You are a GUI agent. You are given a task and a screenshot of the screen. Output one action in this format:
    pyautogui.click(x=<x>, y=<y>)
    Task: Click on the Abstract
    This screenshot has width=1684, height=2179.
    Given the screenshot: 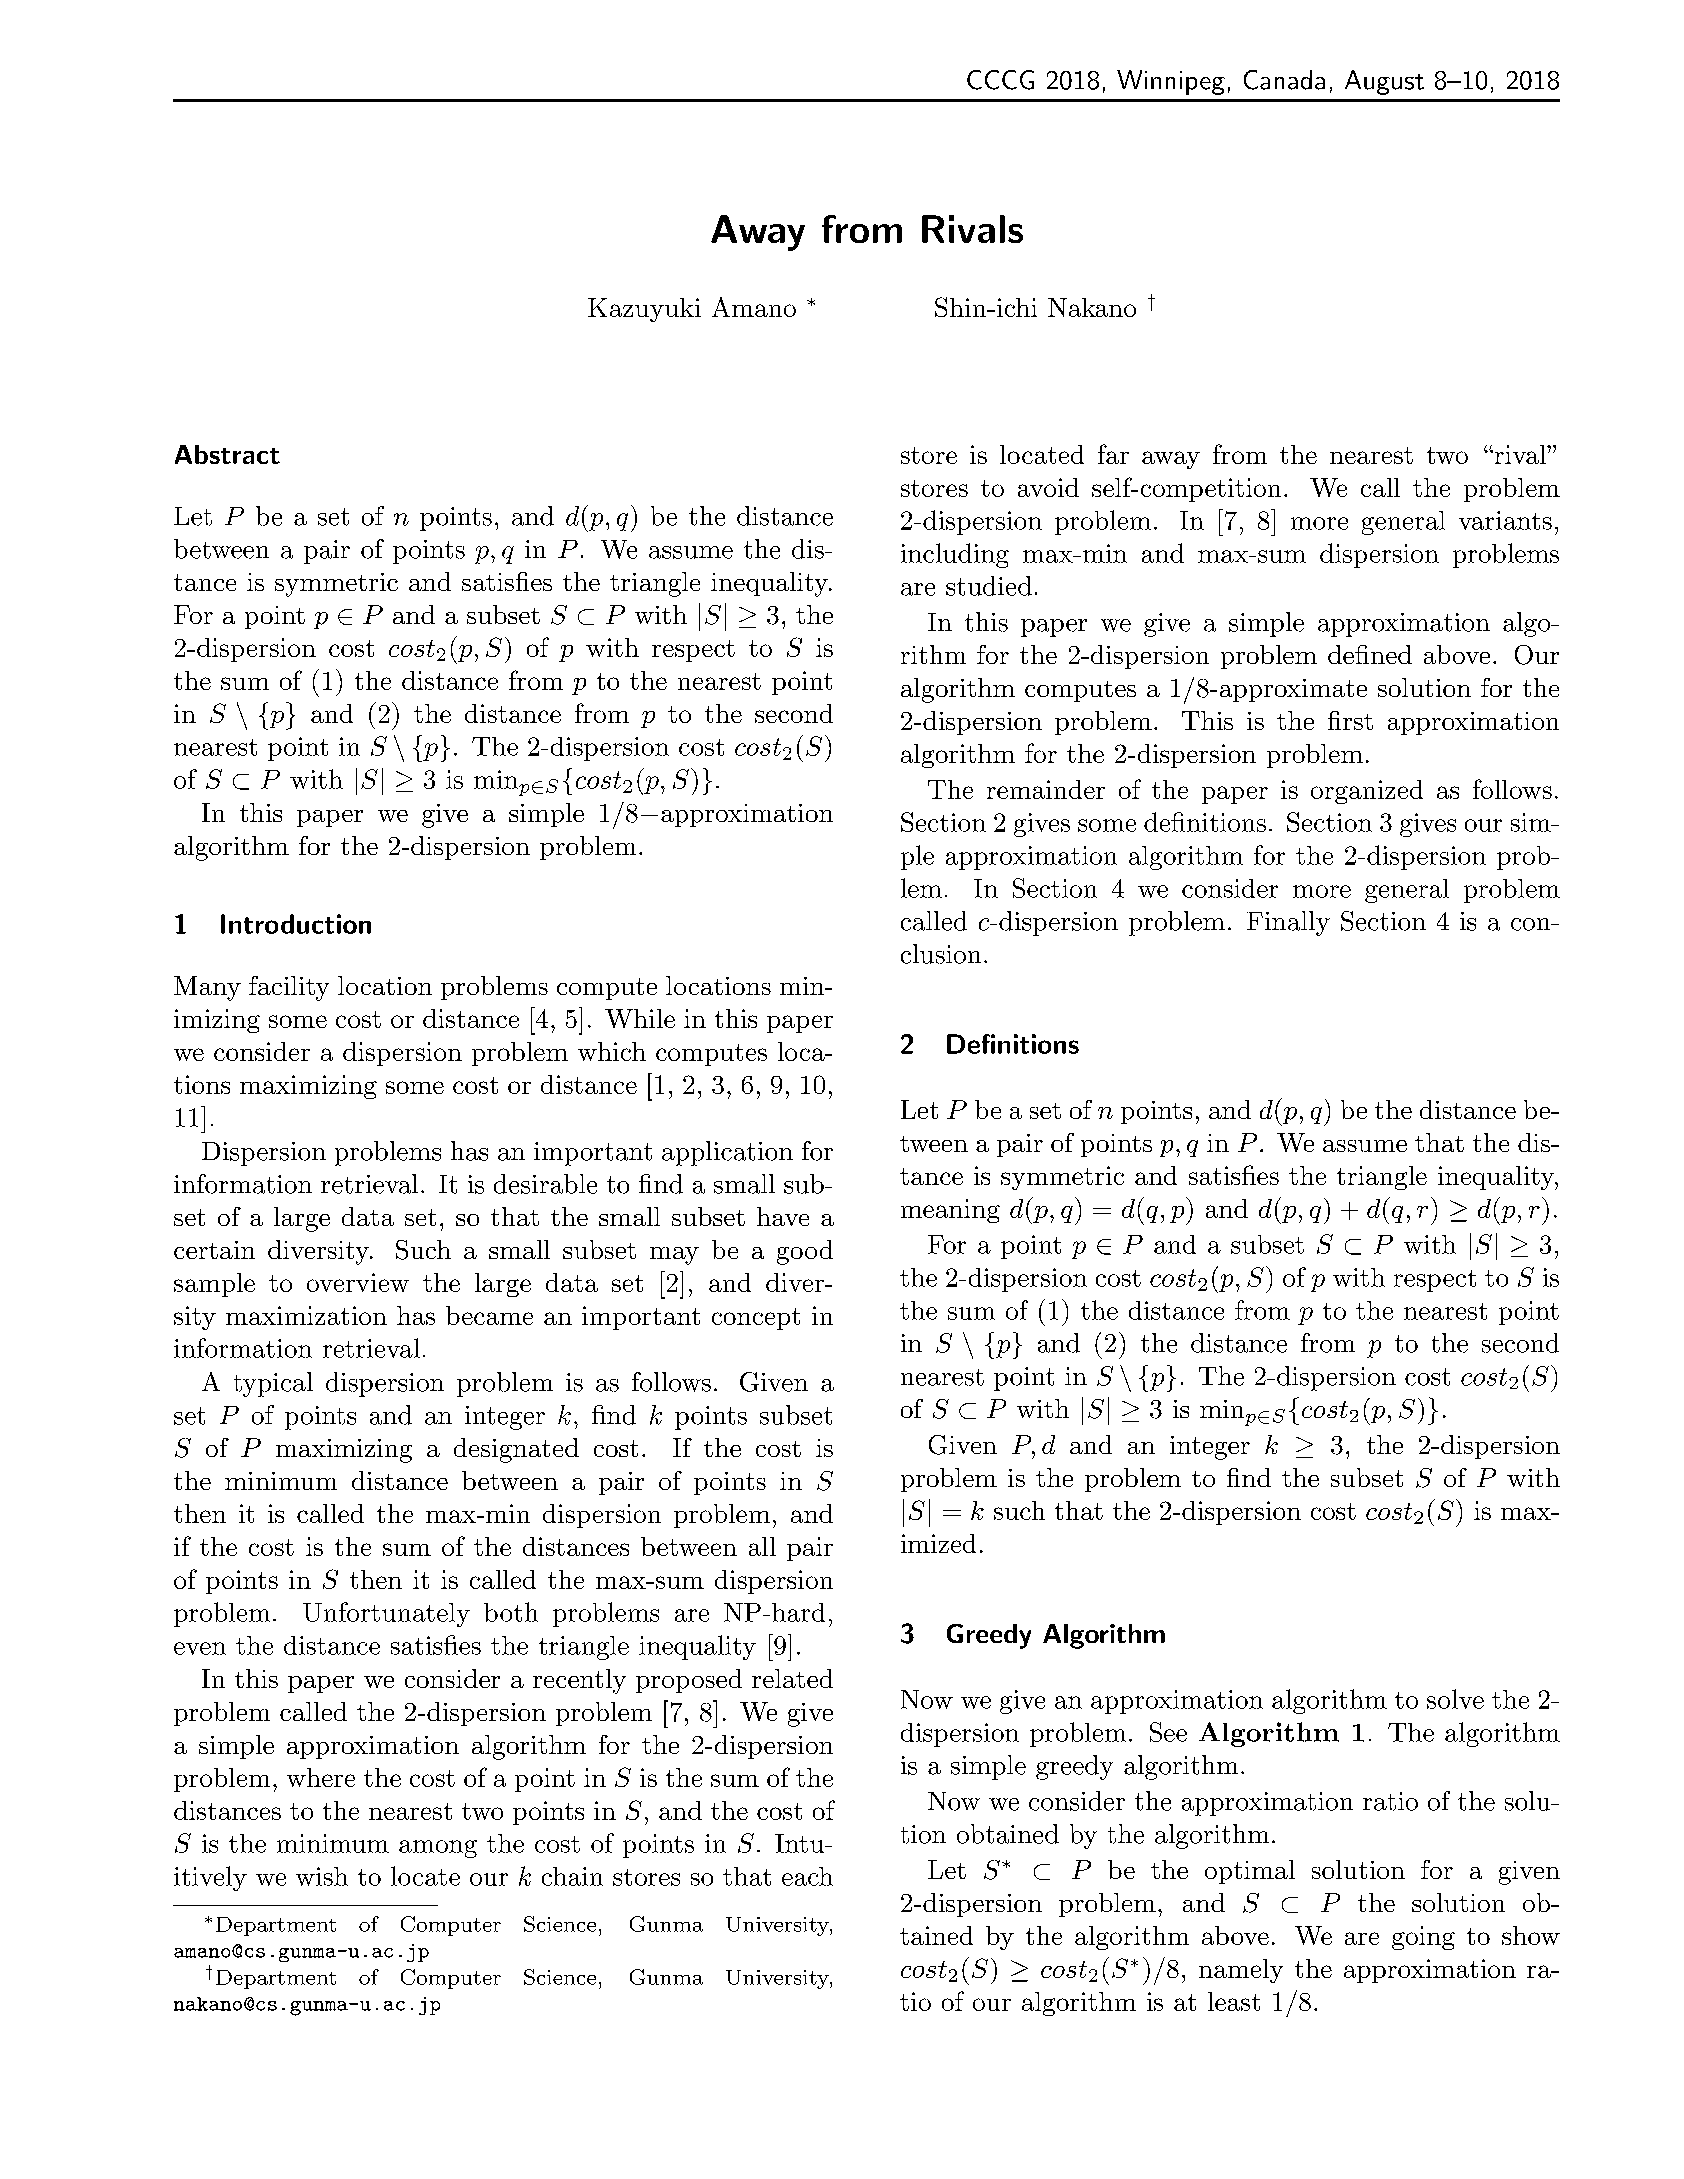 What is the action you would take?
    pyautogui.click(x=227, y=454)
